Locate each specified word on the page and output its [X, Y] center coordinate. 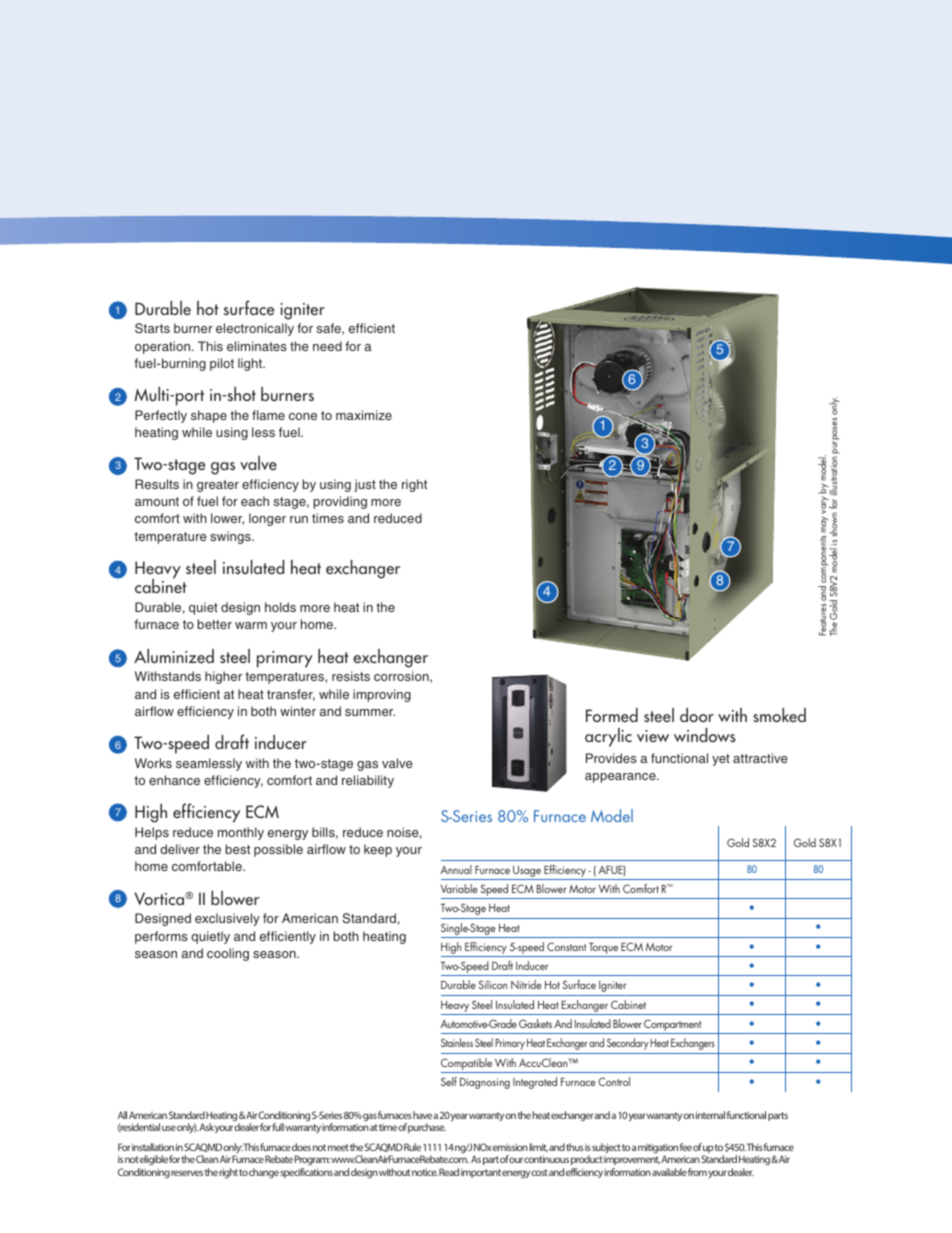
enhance [174, 780]
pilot [222, 364]
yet [721, 760]
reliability [368, 781]
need [327, 346]
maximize [364, 415]
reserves [187, 1173]
